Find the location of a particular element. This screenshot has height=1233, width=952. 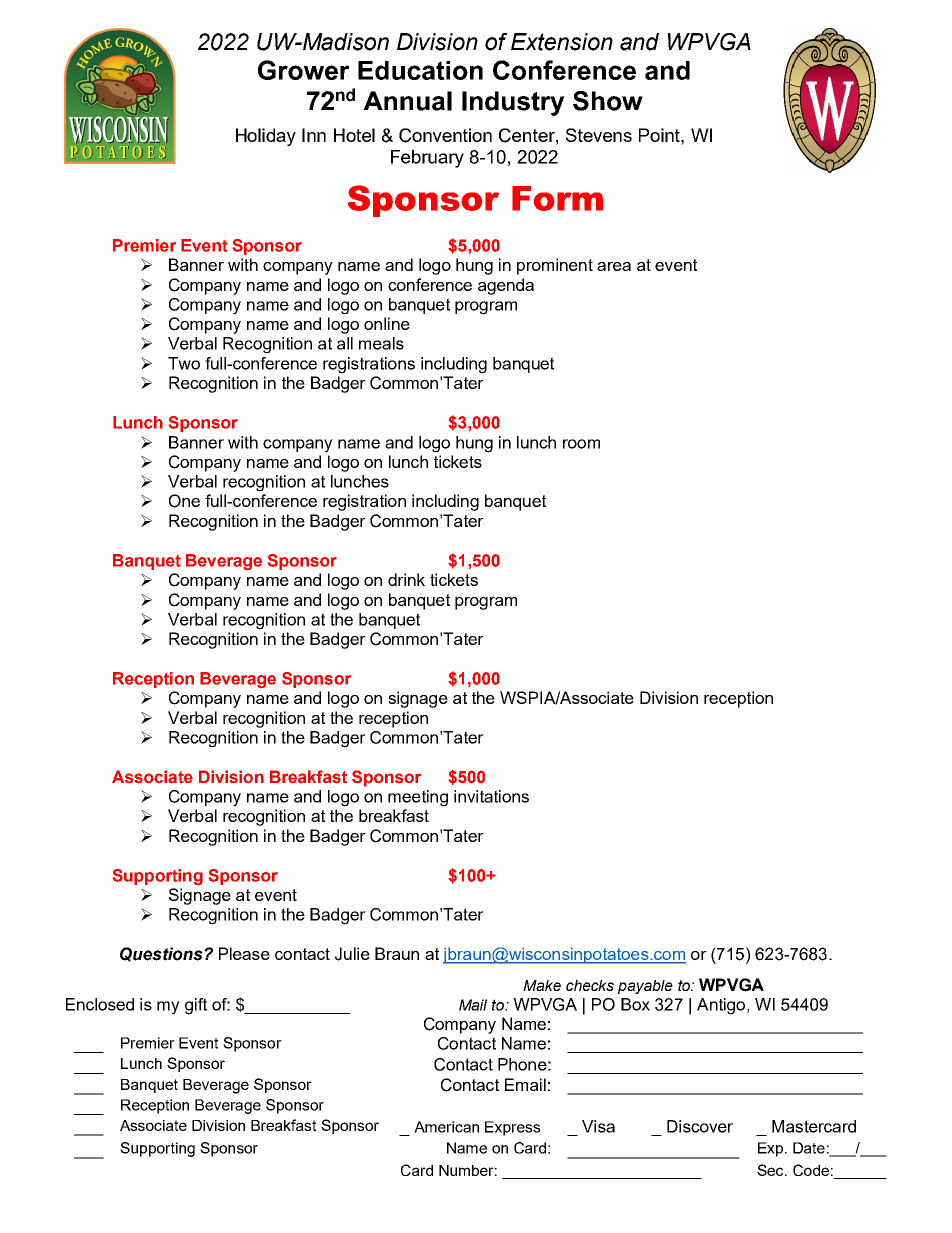

Show is located at coordinates (608, 101).
